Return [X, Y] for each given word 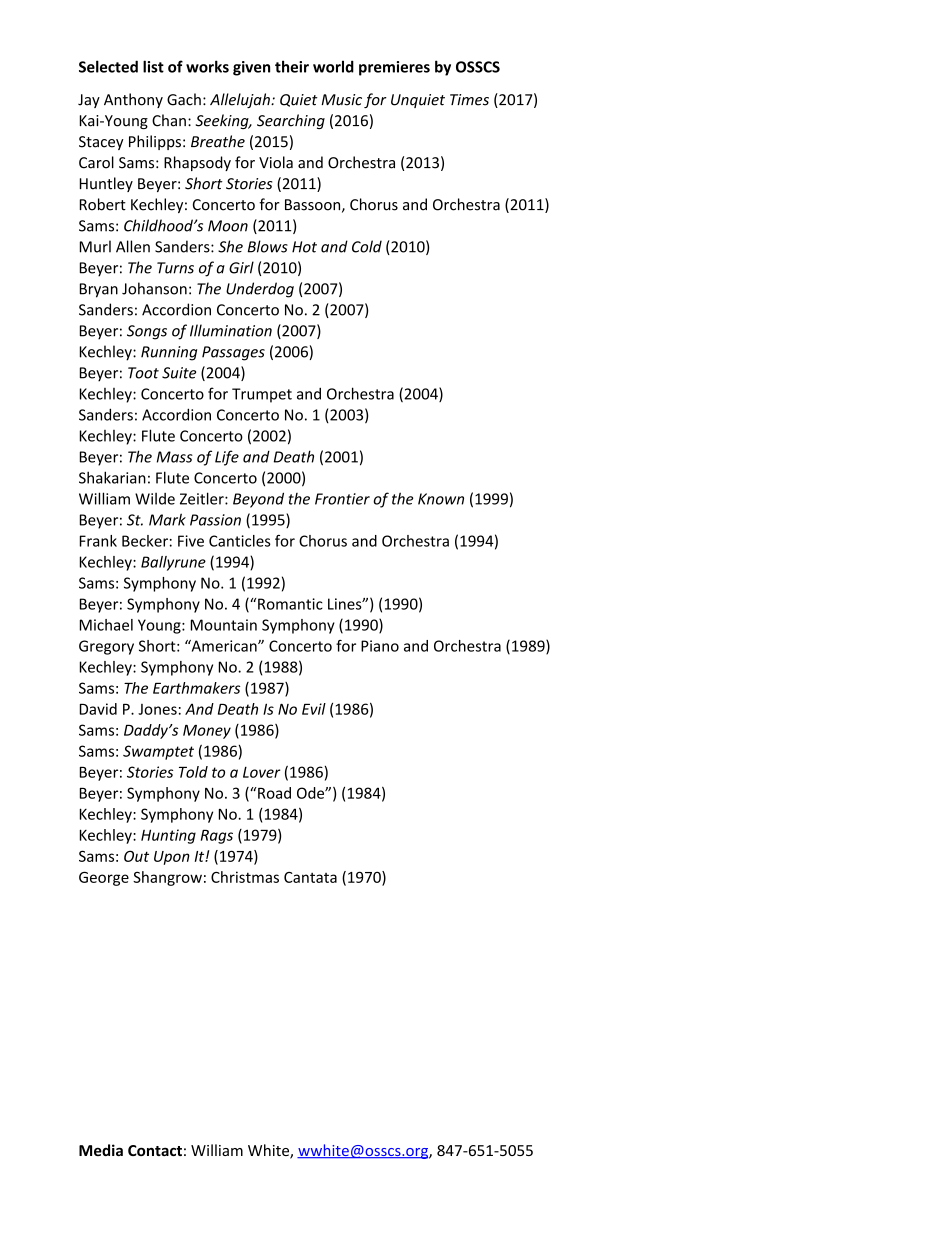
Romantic [290, 604]
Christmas [245, 877]
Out [136, 856]
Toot [143, 373]
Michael [106, 625]
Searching [291, 121]
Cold [367, 246]
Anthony [133, 100]
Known [441, 499]
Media [101, 1150]
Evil [314, 709]
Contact [155, 1150]
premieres [394, 68]
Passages [233, 353]
